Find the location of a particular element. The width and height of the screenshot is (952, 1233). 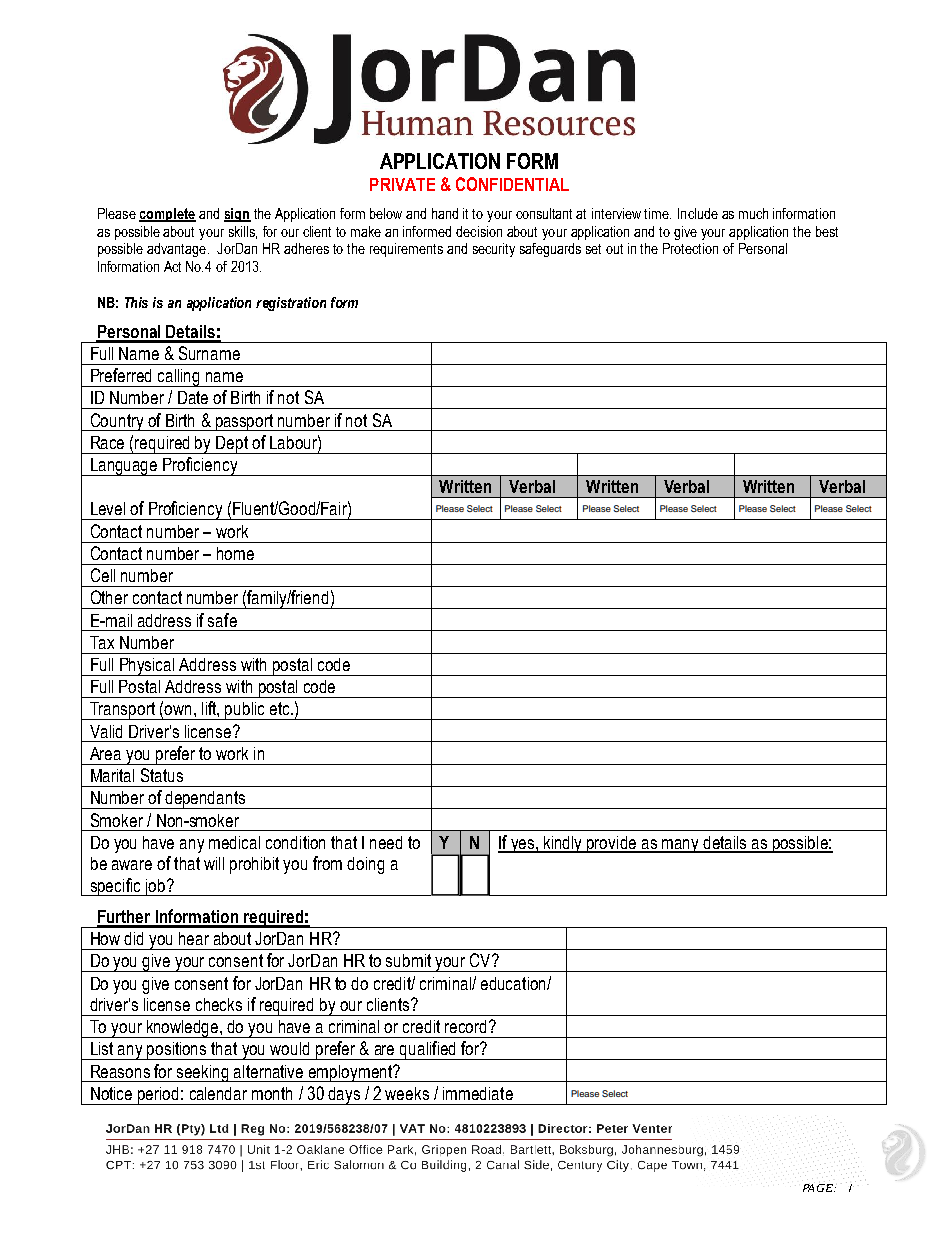

Language is located at coordinates (124, 467).
